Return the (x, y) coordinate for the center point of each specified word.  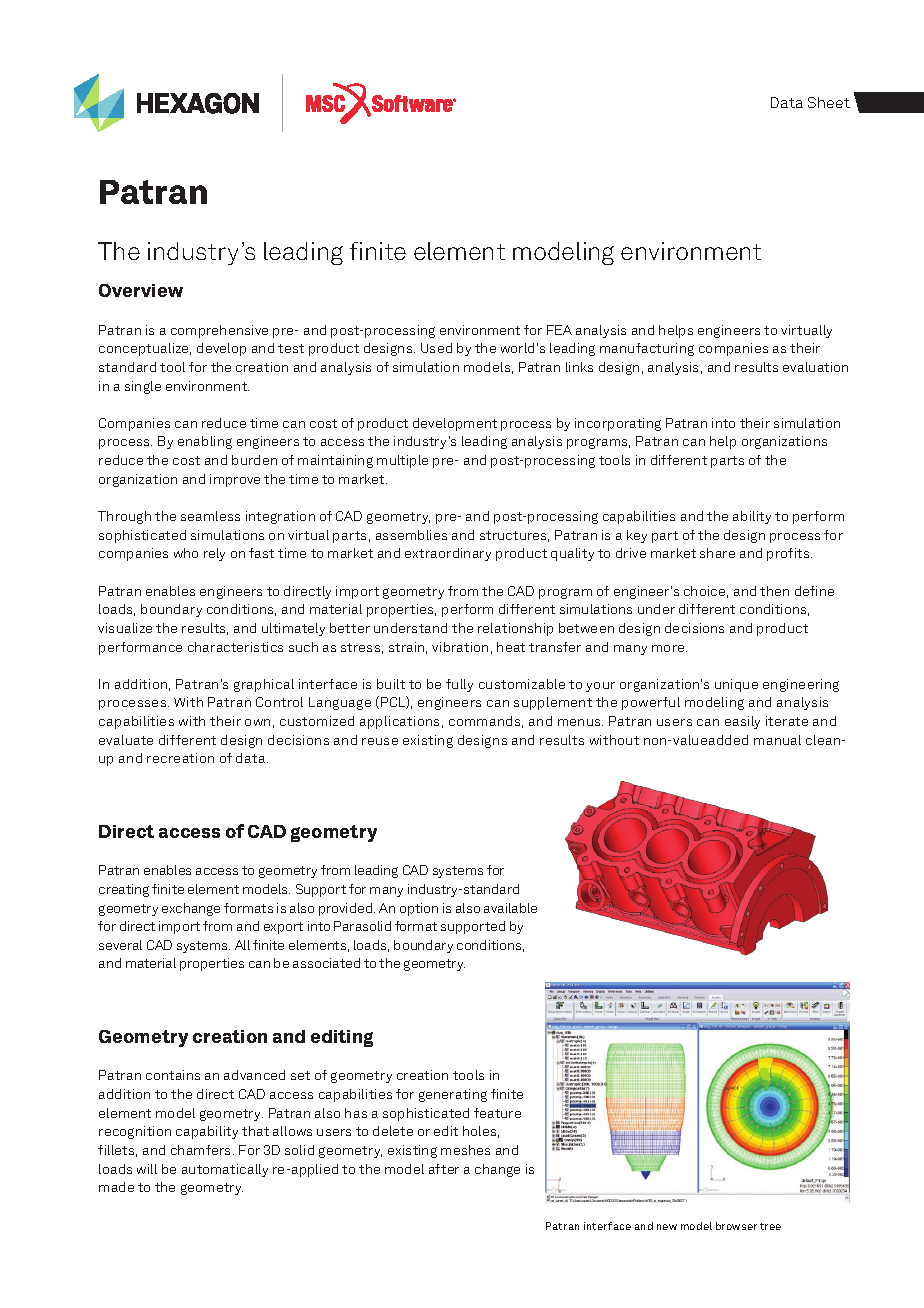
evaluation (815, 367)
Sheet (829, 102)
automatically (225, 1170)
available (510, 908)
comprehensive (219, 331)
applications (399, 722)
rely (214, 554)
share (717, 553)
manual (777, 740)
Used (436, 348)
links (579, 367)
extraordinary (448, 554)
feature (497, 1113)
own (257, 722)
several (120, 945)
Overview (141, 290)
